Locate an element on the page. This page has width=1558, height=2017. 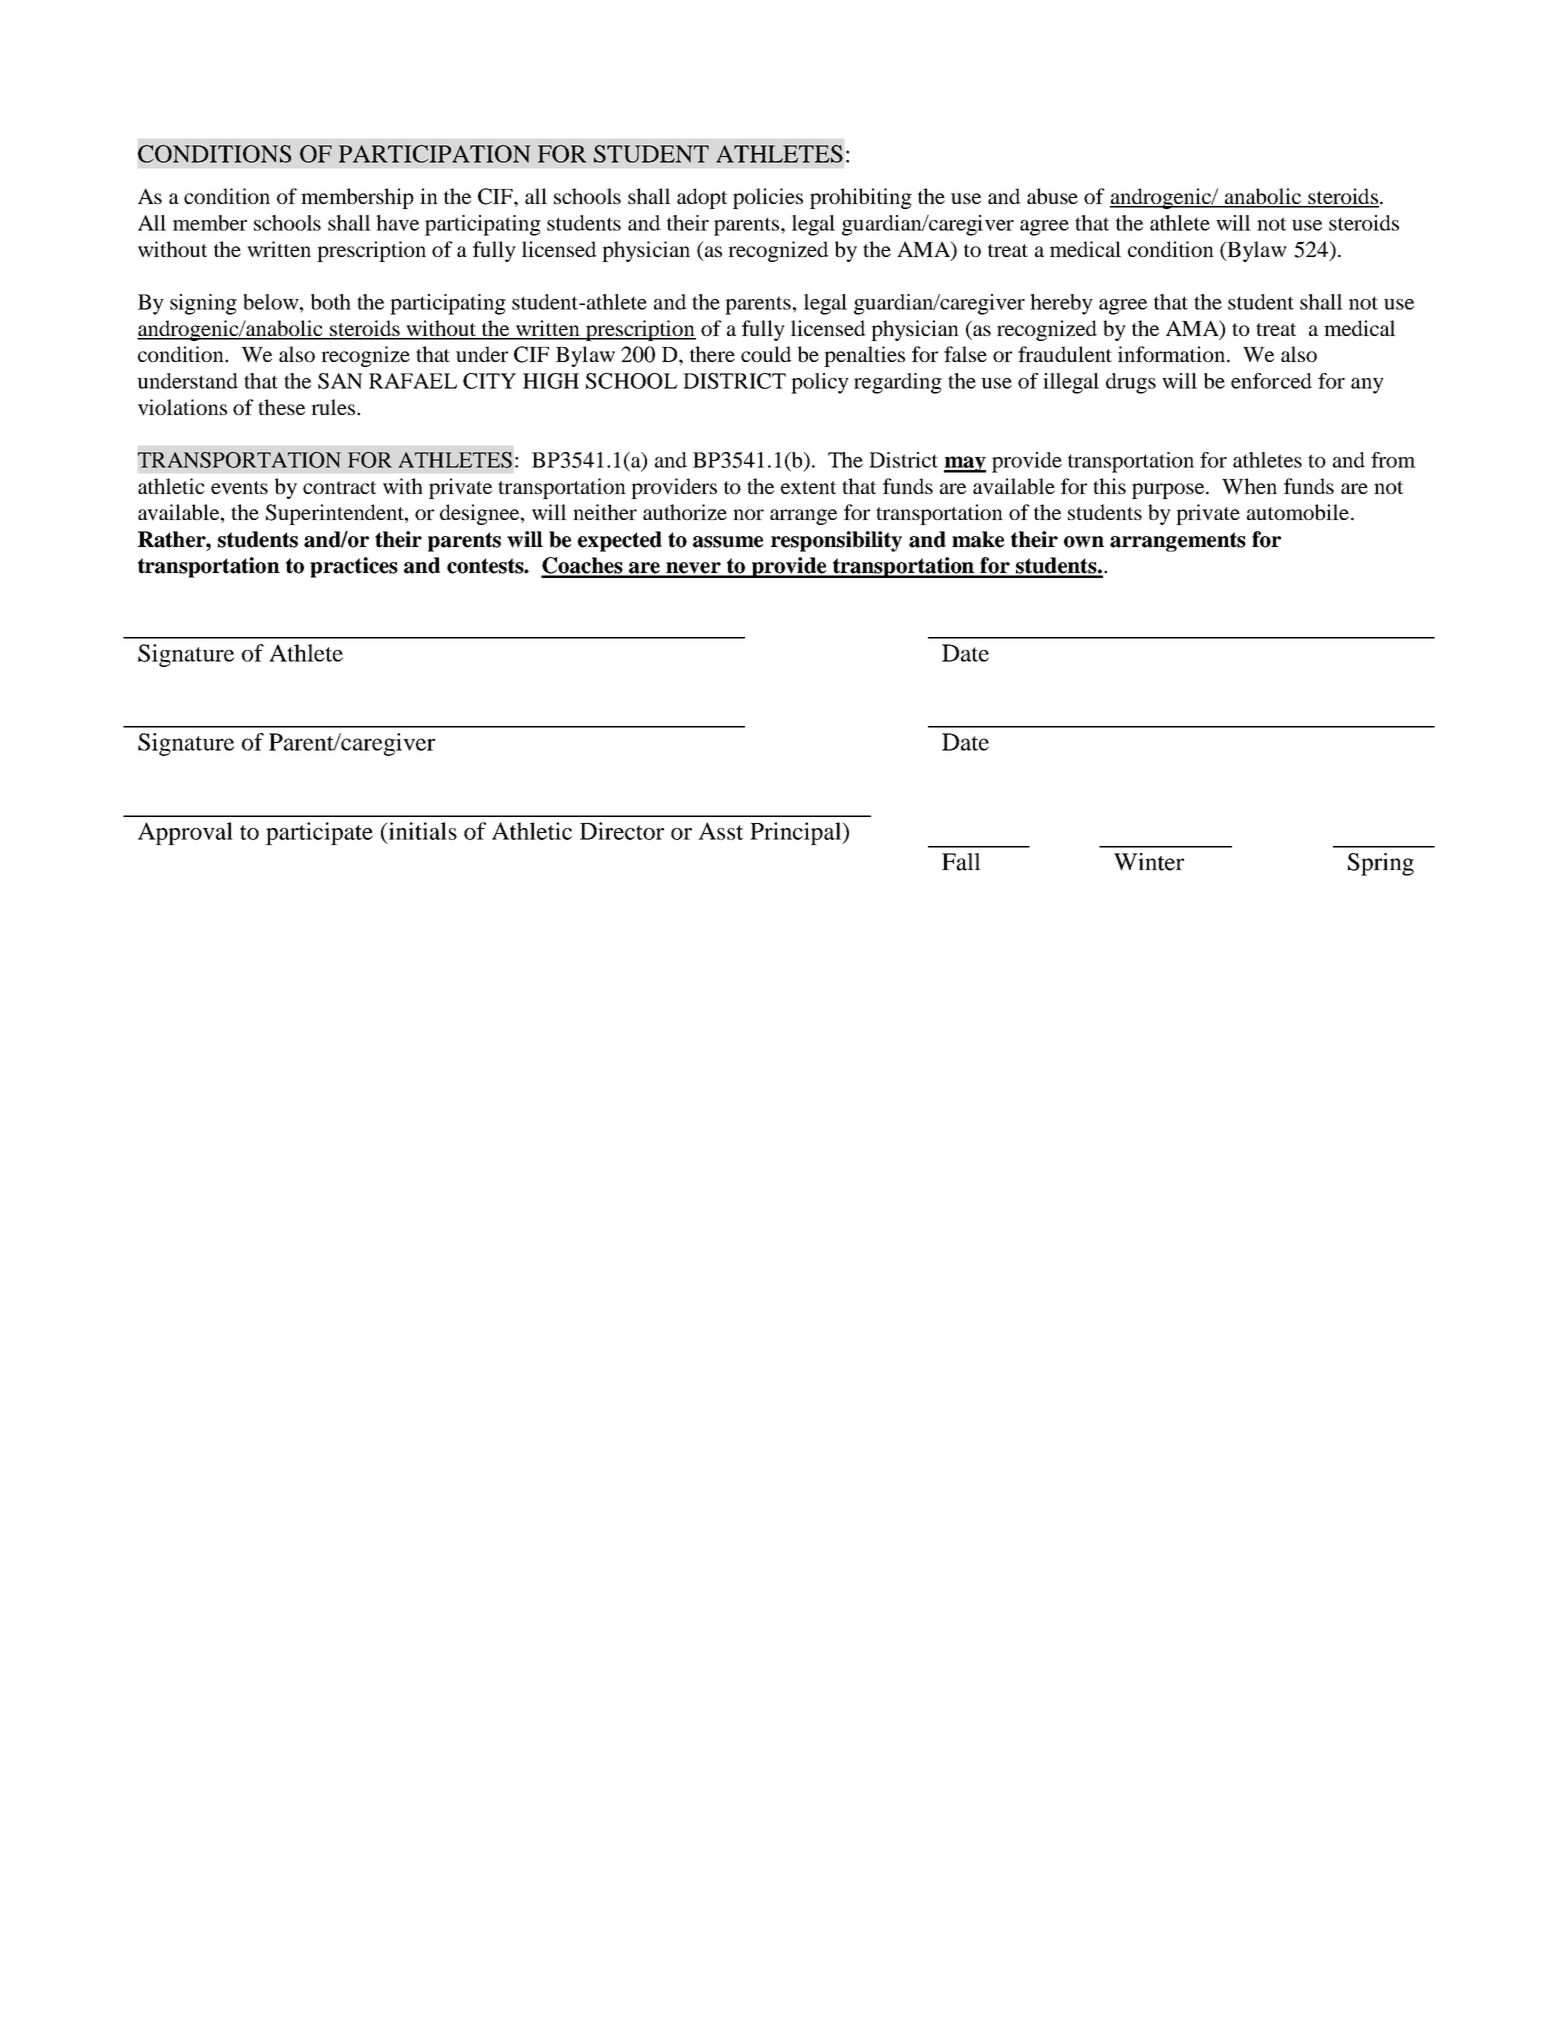
own is located at coordinates (1084, 542).
